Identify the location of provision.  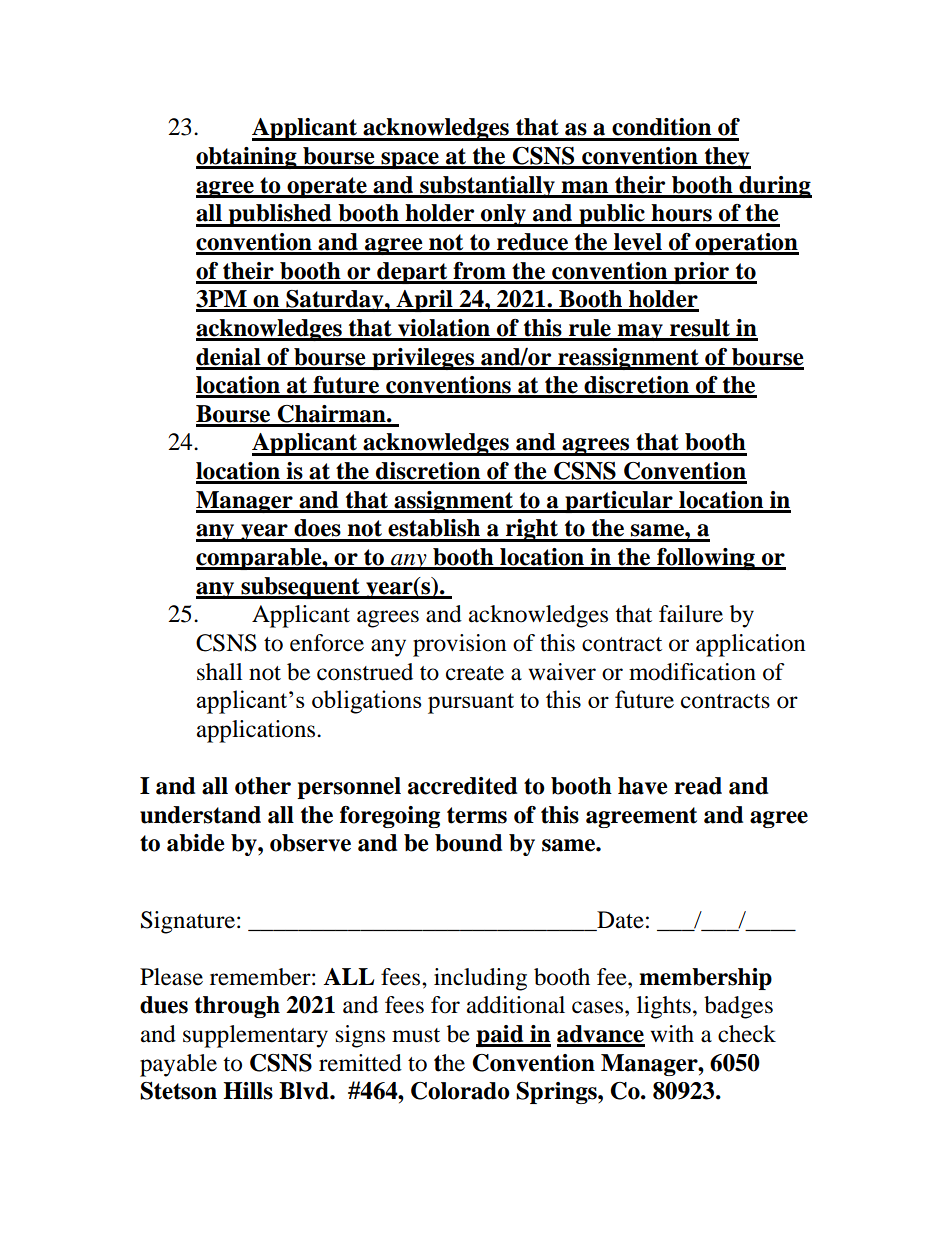
(460, 645).
